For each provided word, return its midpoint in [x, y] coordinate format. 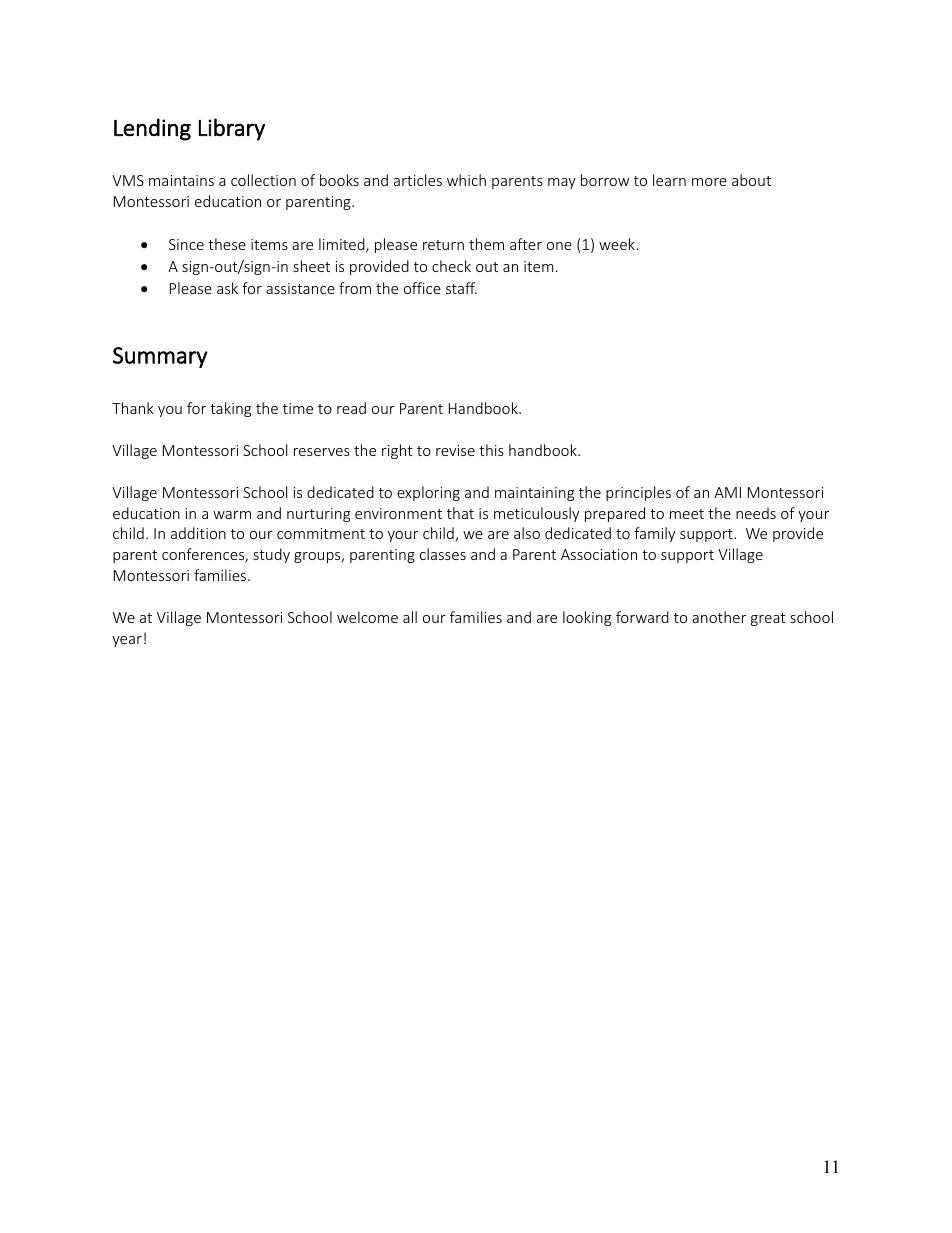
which [466, 180]
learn [669, 180]
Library [232, 129]
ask [227, 288]
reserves [322, 452]
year [127, 641]
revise [455, 450]
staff [461, 288]
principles [638, 493]
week [618, 244]
